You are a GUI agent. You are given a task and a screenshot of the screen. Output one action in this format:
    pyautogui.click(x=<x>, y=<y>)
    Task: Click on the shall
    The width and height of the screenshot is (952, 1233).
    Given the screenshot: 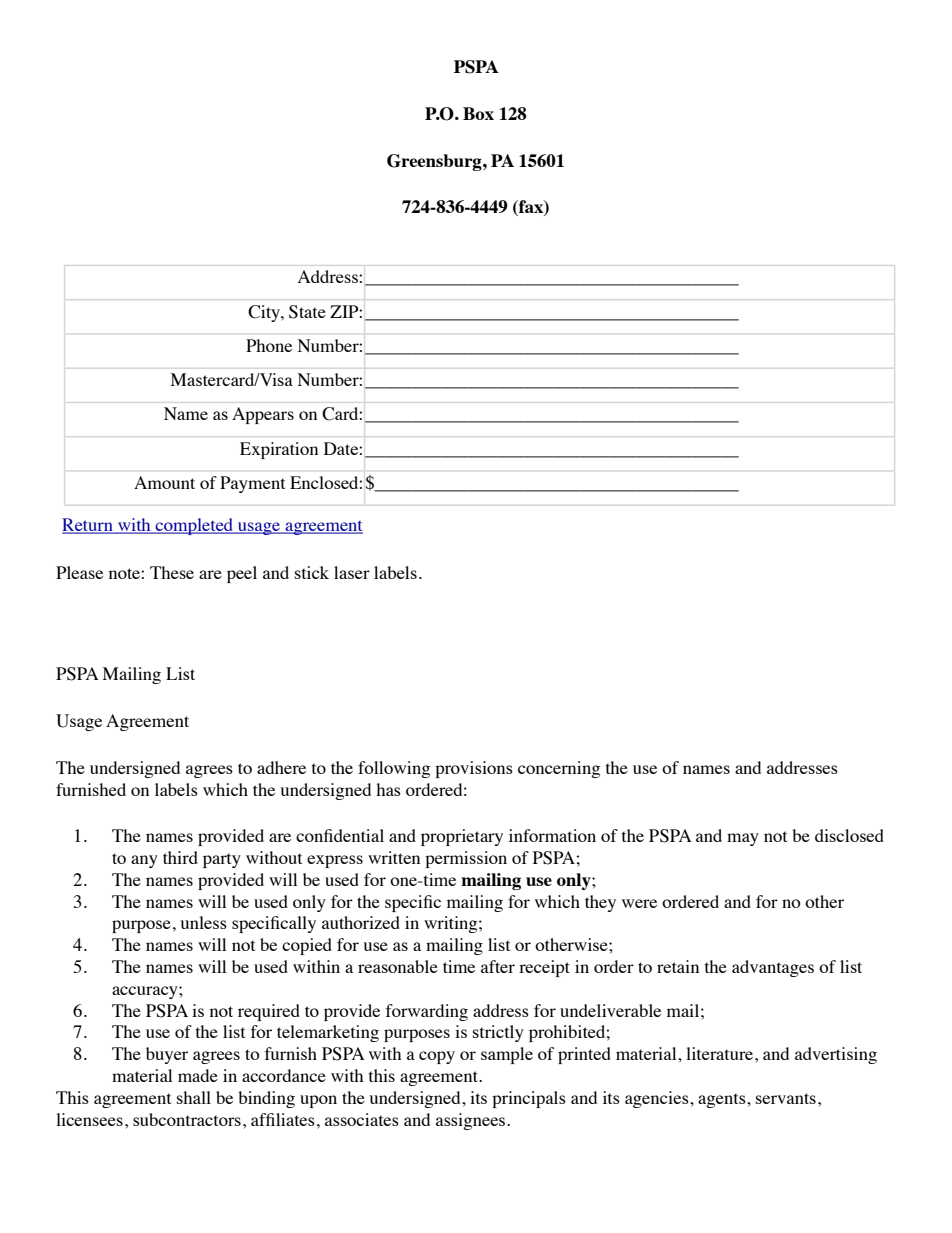 What is the action you would take?
    pyautogui.click(x=194, y=1097)
